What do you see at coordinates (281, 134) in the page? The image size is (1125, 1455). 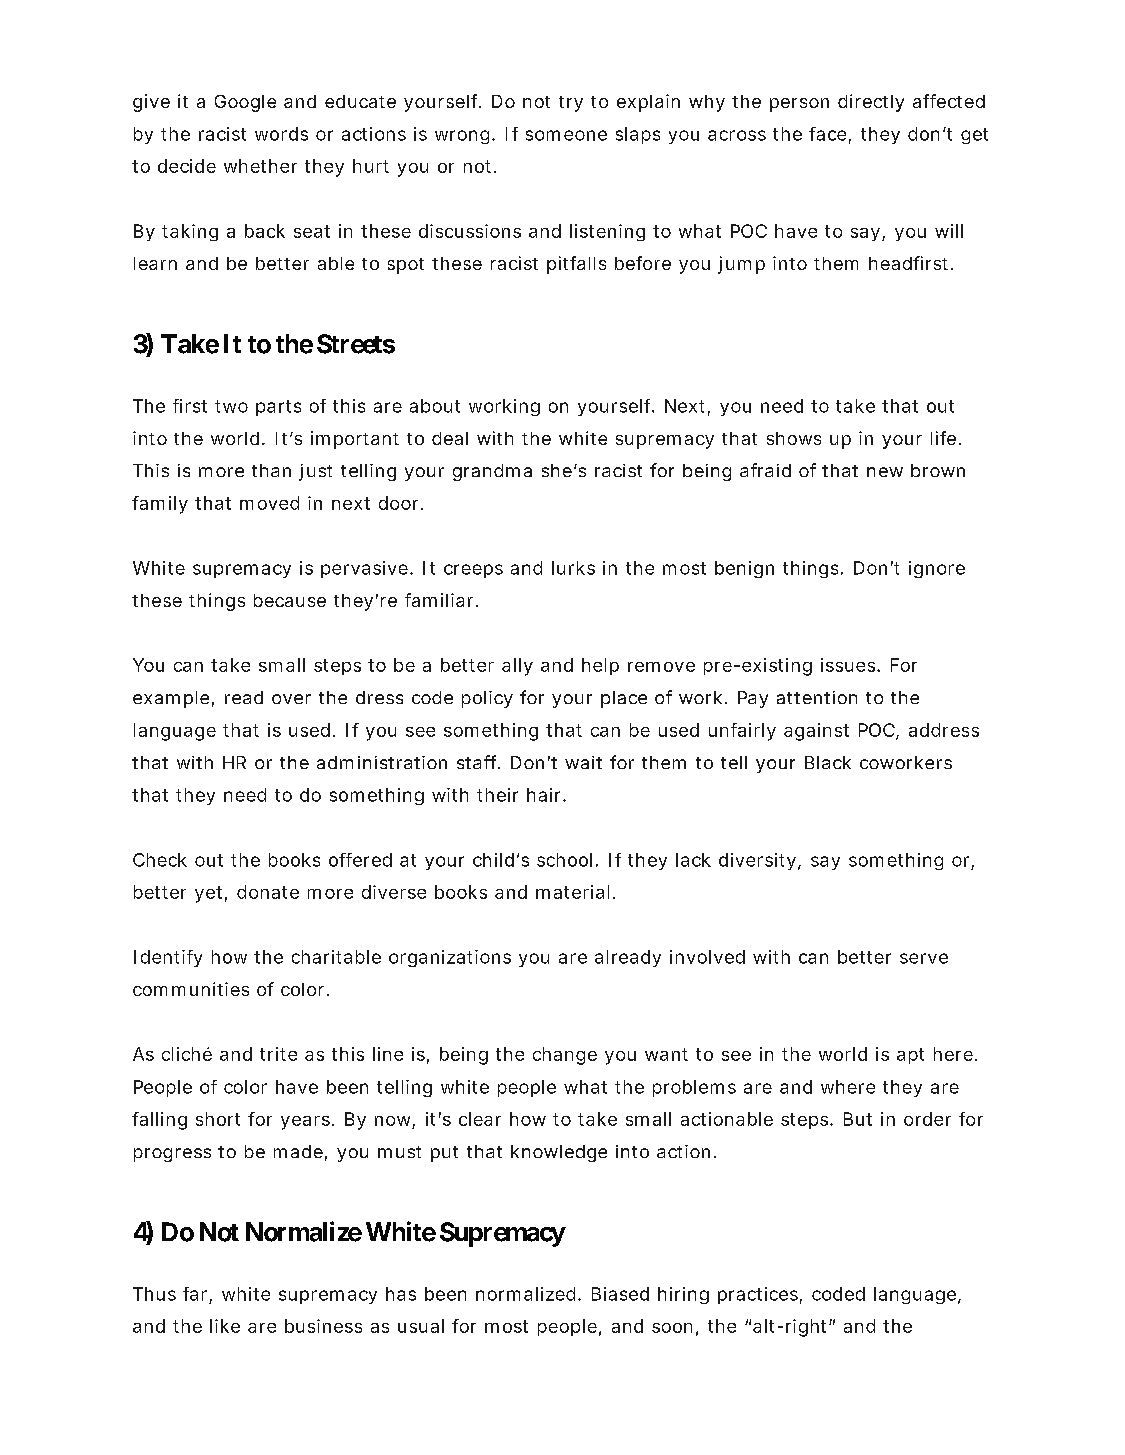 I see `words` at bounding box center [281, 134].
